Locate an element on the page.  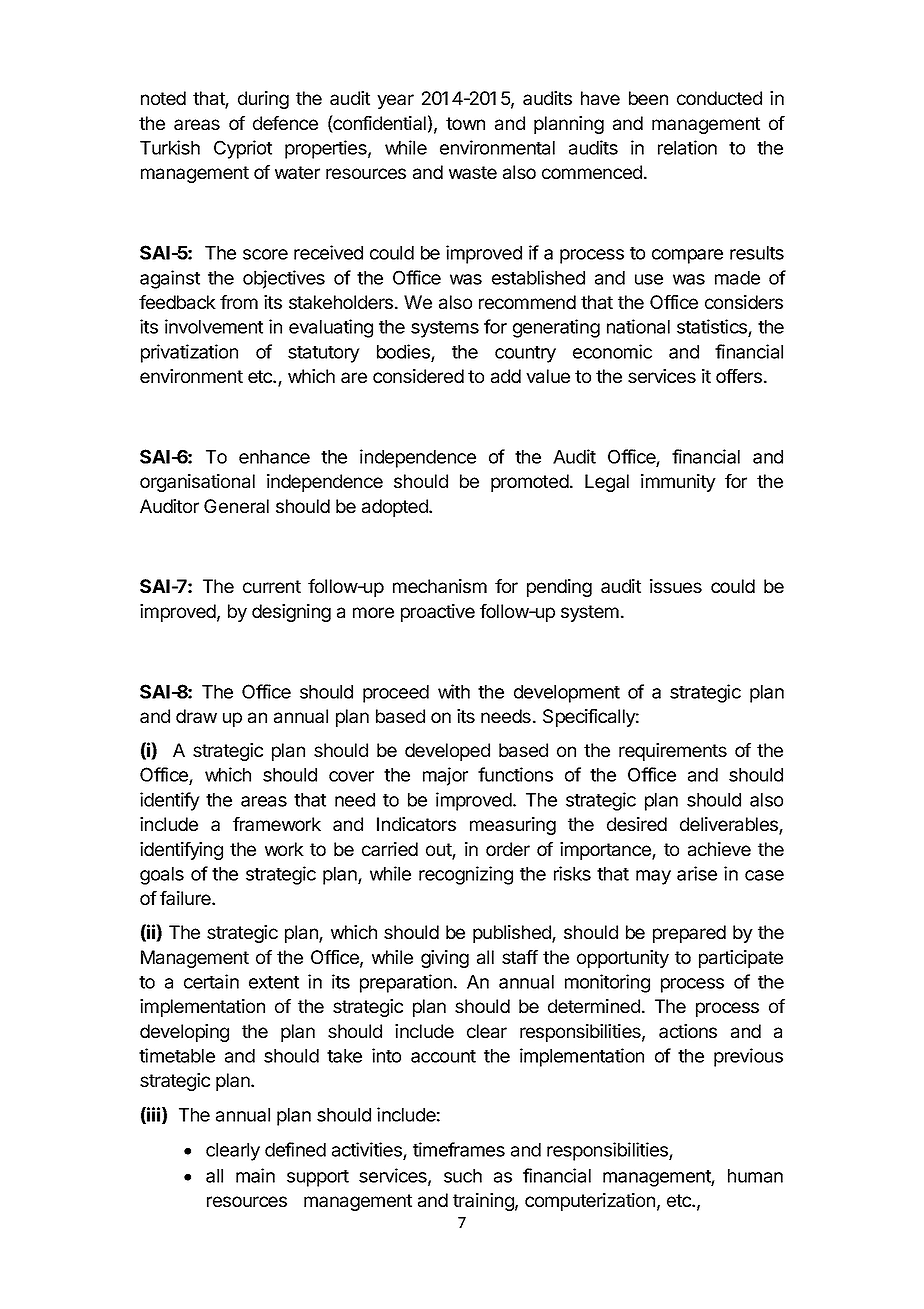
main is located at coordinates (255, 1175).
